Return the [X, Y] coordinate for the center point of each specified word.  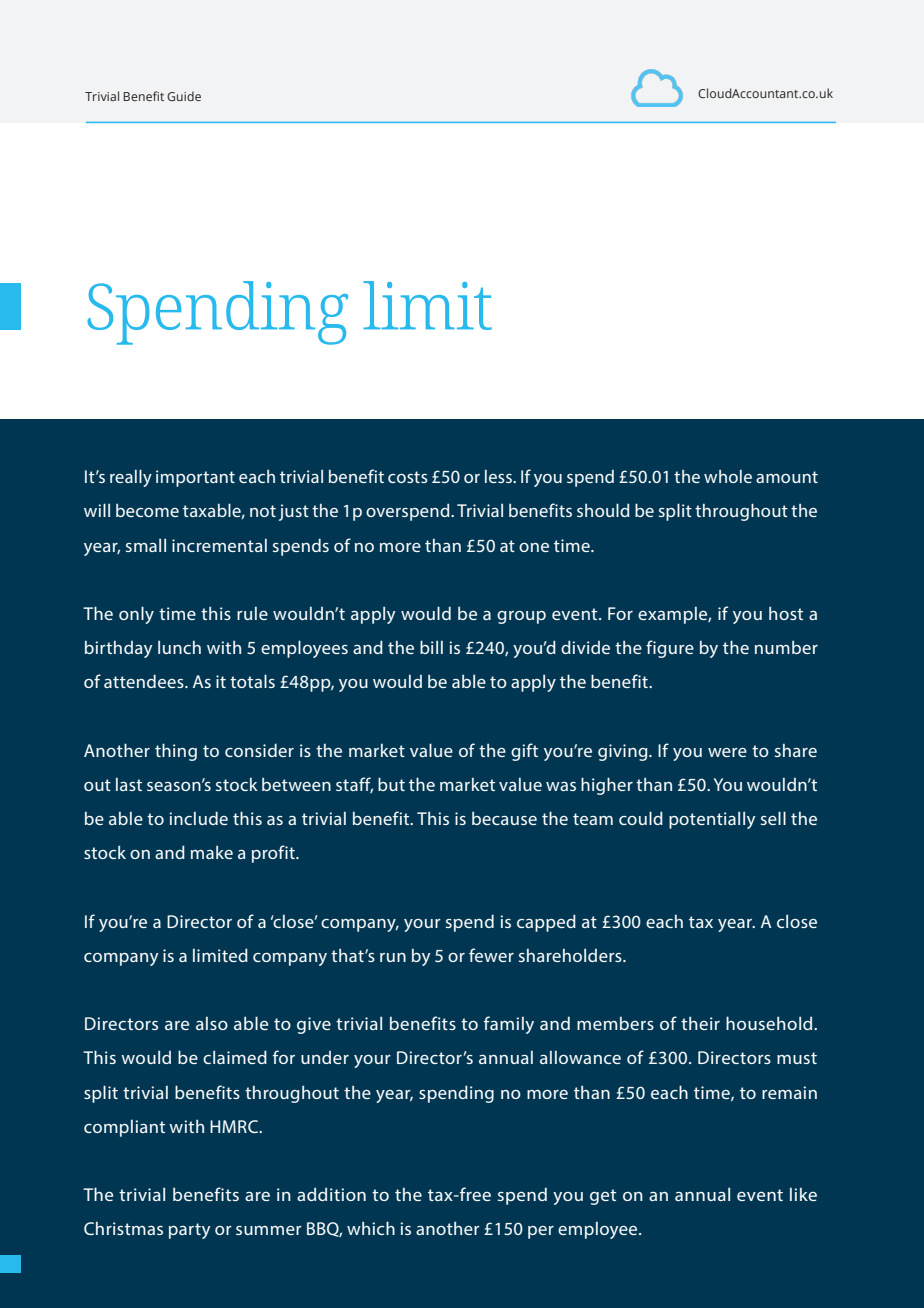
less [499, 476]
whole [728, 476]
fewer [491, 955]
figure [670, 649]
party [189, 1231]
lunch [179, 647]
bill [431, 647]
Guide [184, 96]
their [700, 1023]
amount [787, 477]
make [212, 852]
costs [408, 477]
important [195, 478]
